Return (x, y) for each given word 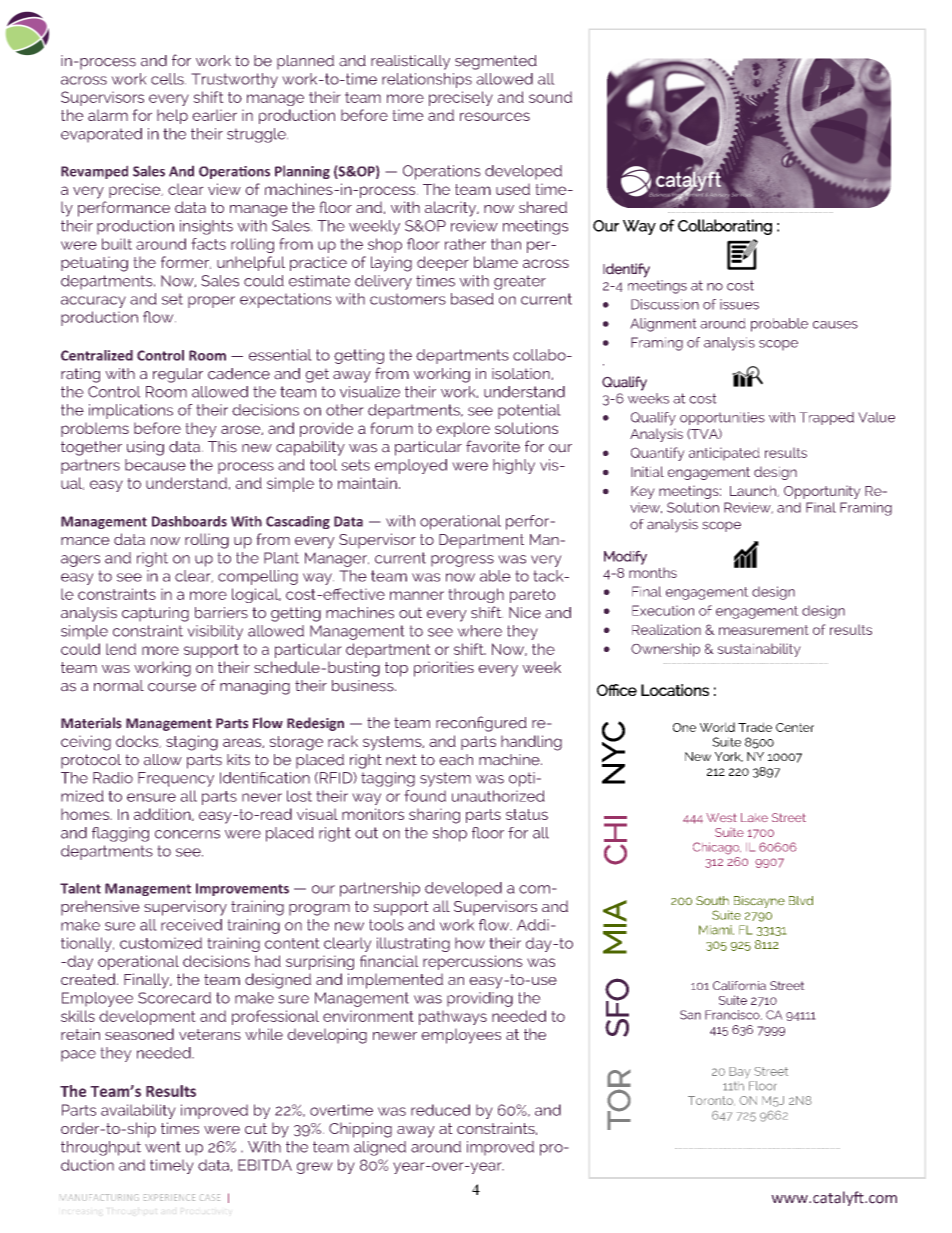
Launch (754, 491)
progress (462, 561)
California (739, 986)
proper (211, 302)
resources (495, 116)
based (472, 299)
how (470, 943)
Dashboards (189, 521)
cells (168, 79)
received (191, 925)
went (163, 1147)
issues (739, 304)
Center (795, 727)
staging (192, 743)
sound (550, 97)
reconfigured (481, 724)
